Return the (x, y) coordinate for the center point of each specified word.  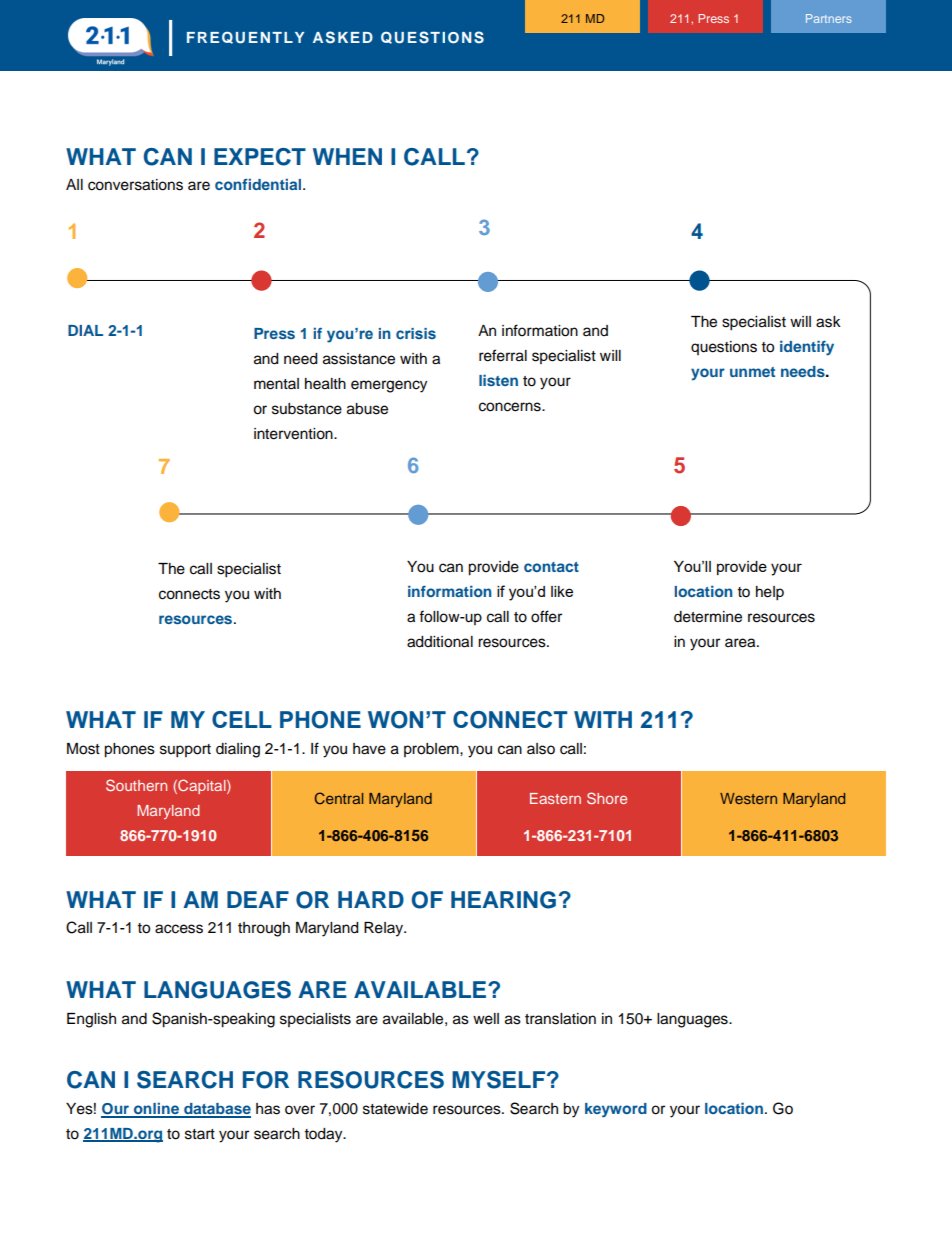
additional (440, 642)
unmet (752, 372)
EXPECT (260, 157)
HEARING (503, 900)
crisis (416, 333)
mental (276, 384)
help (770, 593)
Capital (202, 786)
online (156, 1110)
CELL (242, 719)
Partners (829, 18)
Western (748, 798)
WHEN (347, 156)
